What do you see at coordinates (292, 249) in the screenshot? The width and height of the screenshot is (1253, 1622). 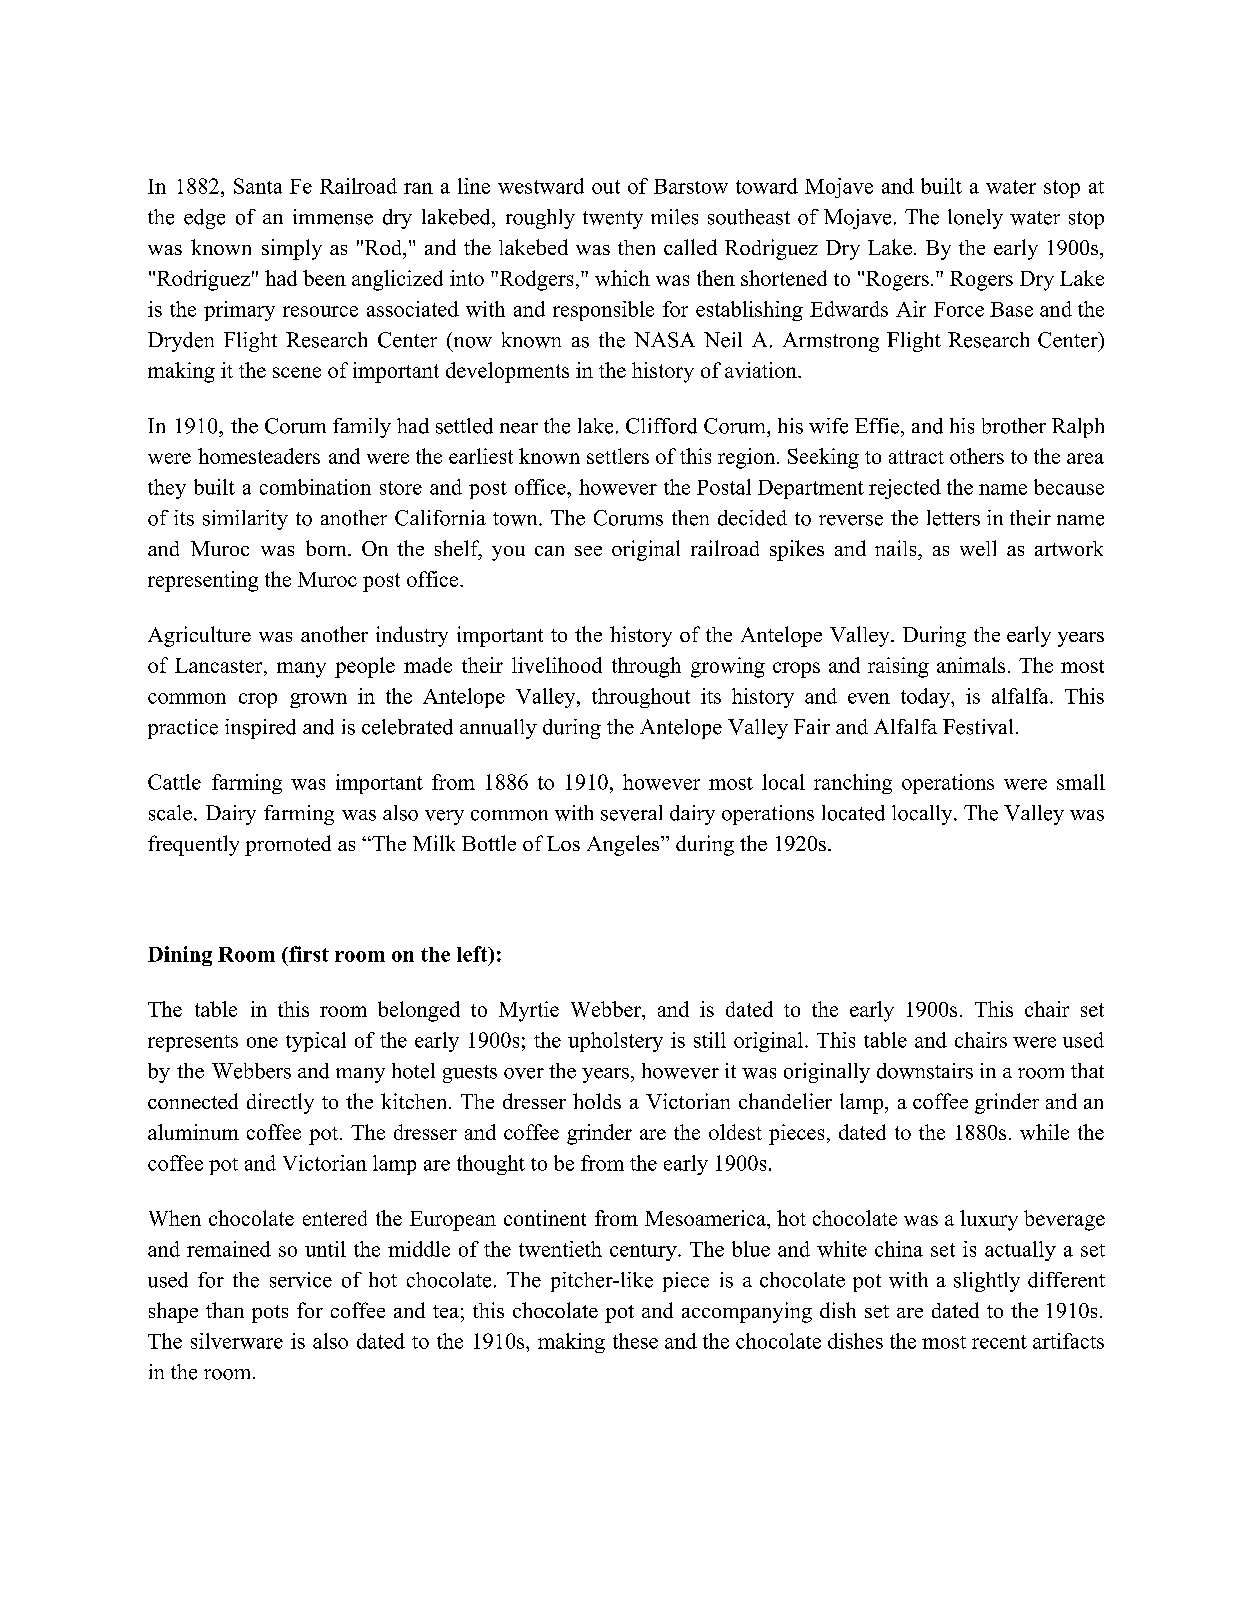 I see `simply` at bounding box center [292, 249].
